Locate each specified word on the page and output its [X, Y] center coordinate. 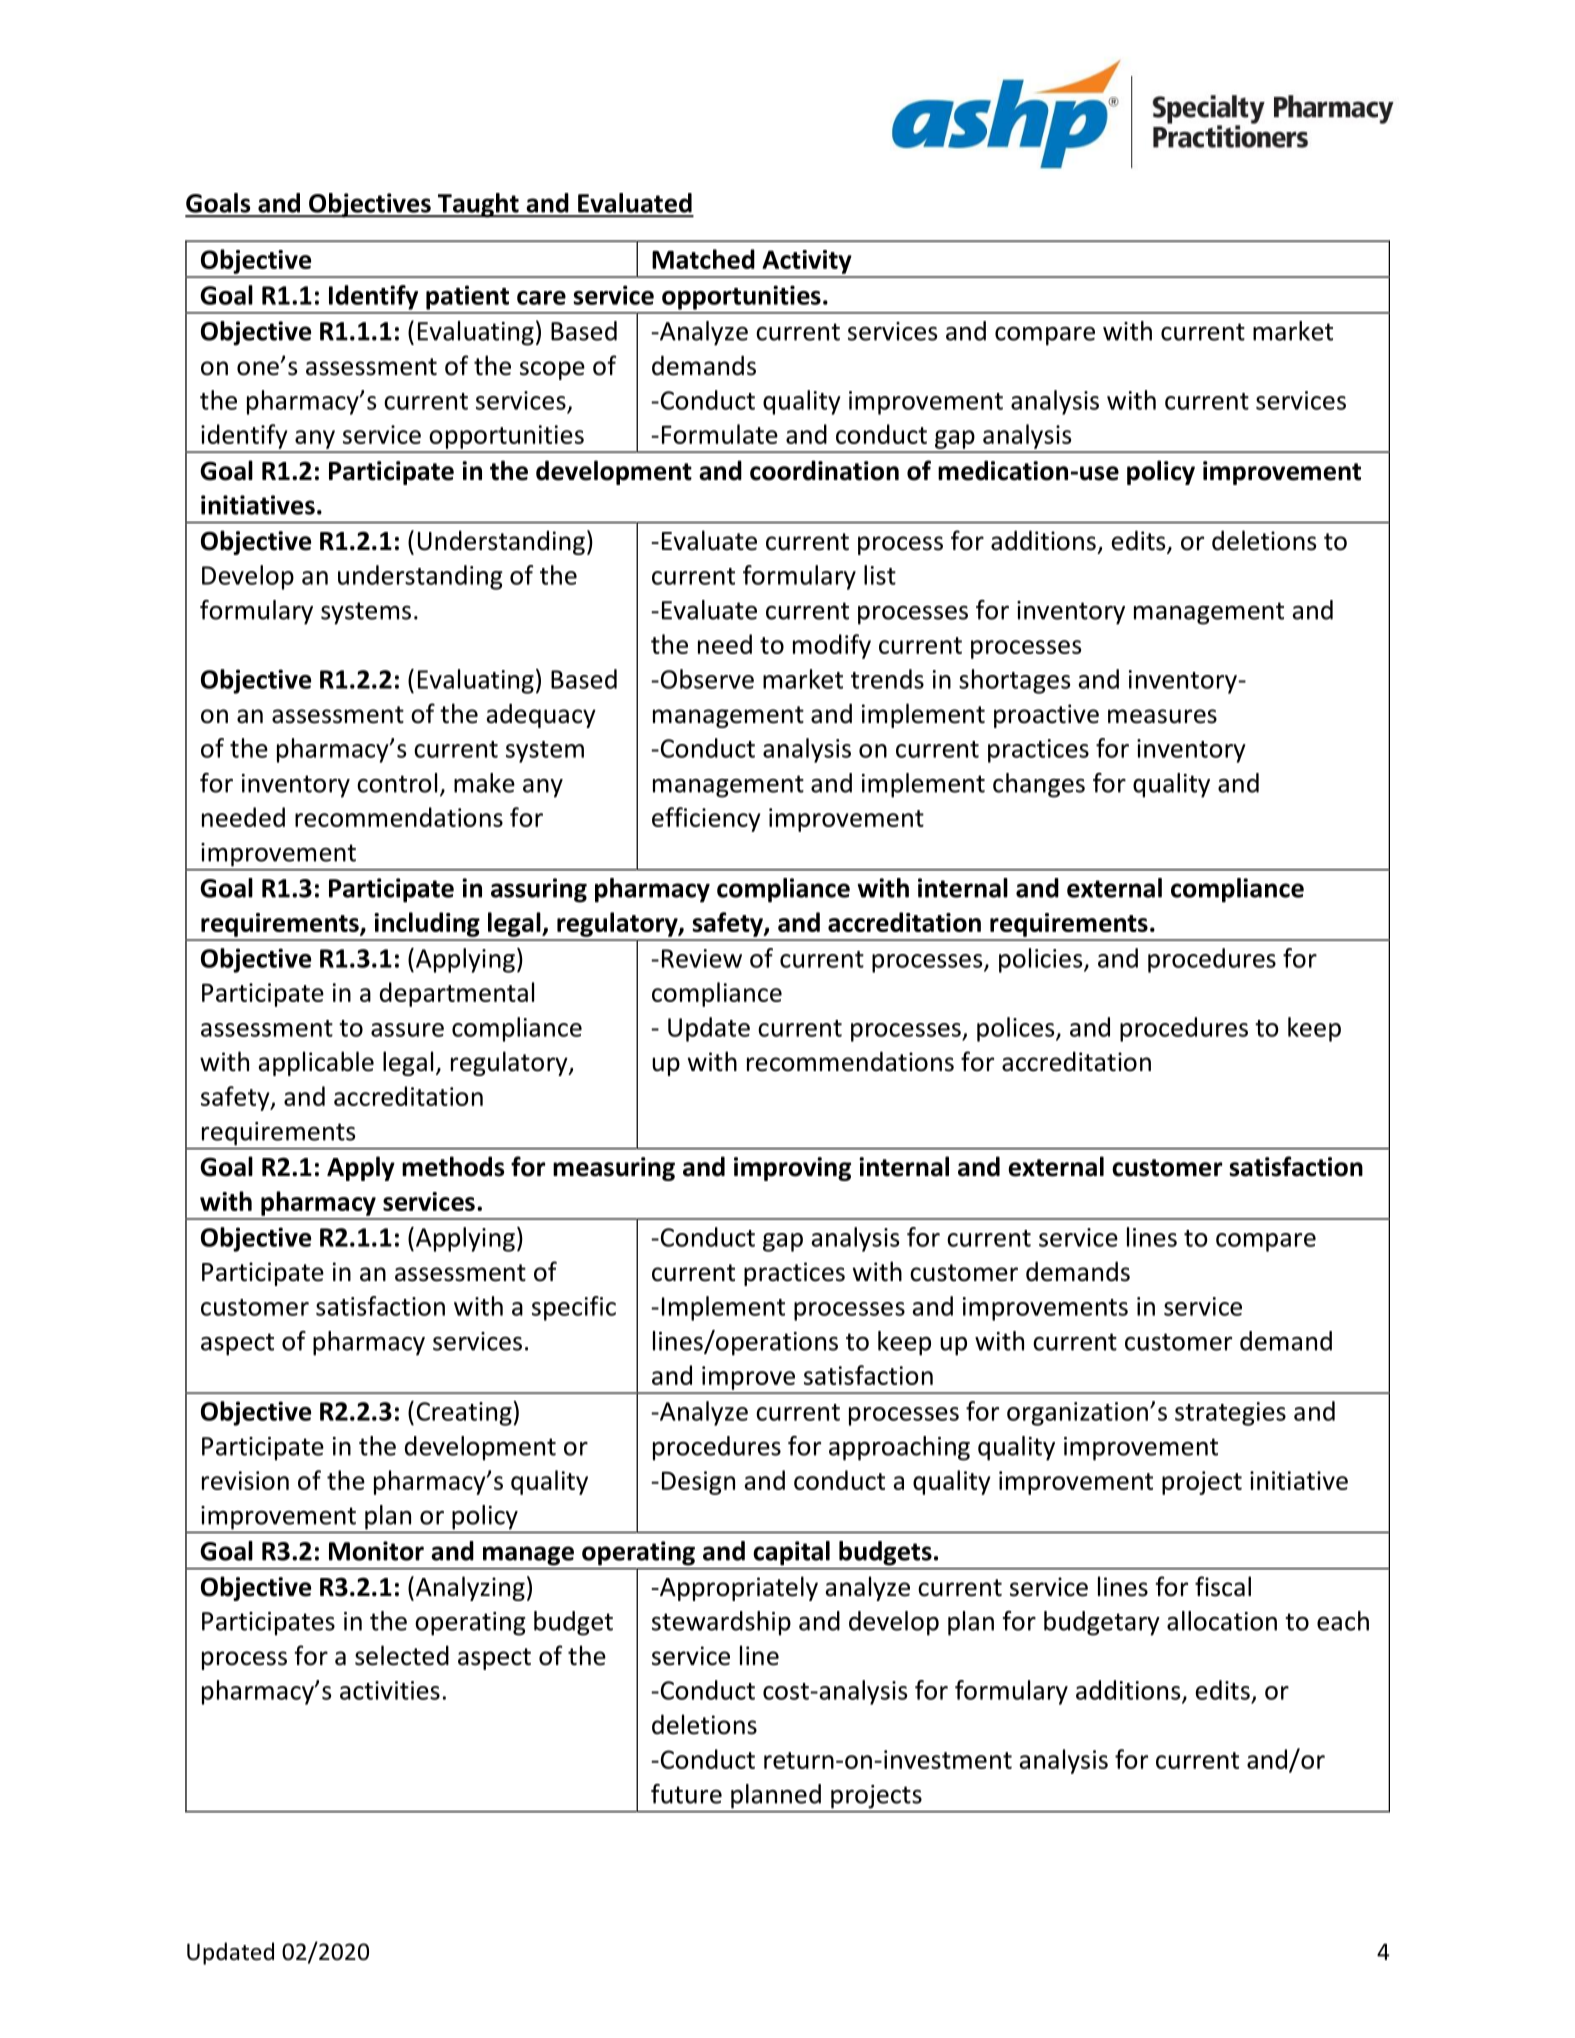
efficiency [706, 819]
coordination [824, 470]
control [397, 783]
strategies [1230, 1414]
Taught [478, 205]
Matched [703, 259]
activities [390, 1690]
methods [453, 1166]
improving [792, 1169]
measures [1162, 716]
